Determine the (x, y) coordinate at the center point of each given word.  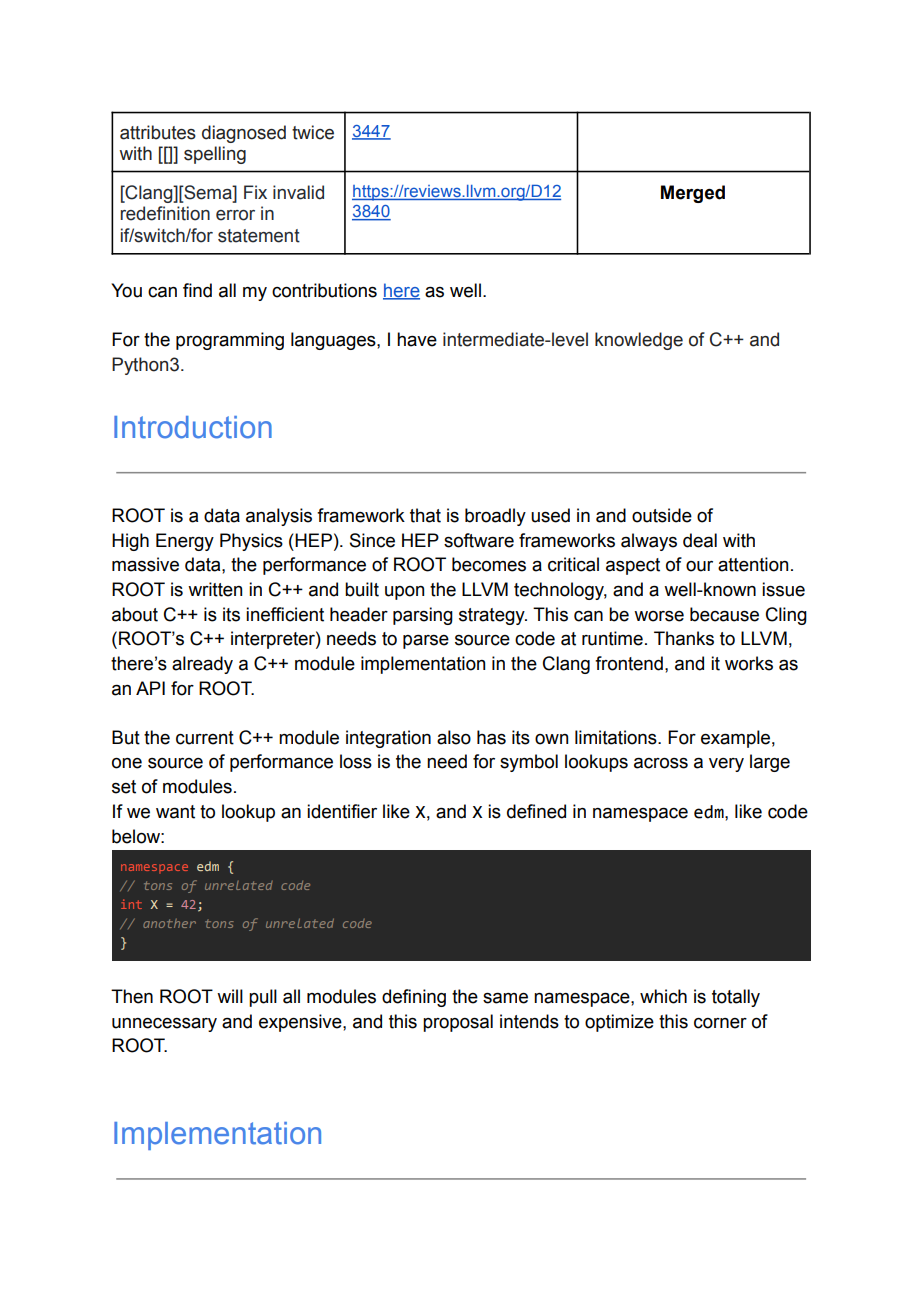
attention (753, 564)
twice (313, 132)
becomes (489, 564)
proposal (458, 1023)
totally (736, 998)
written (215, 589)
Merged (693, 194)
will (230, 996)
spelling (215, 155)
